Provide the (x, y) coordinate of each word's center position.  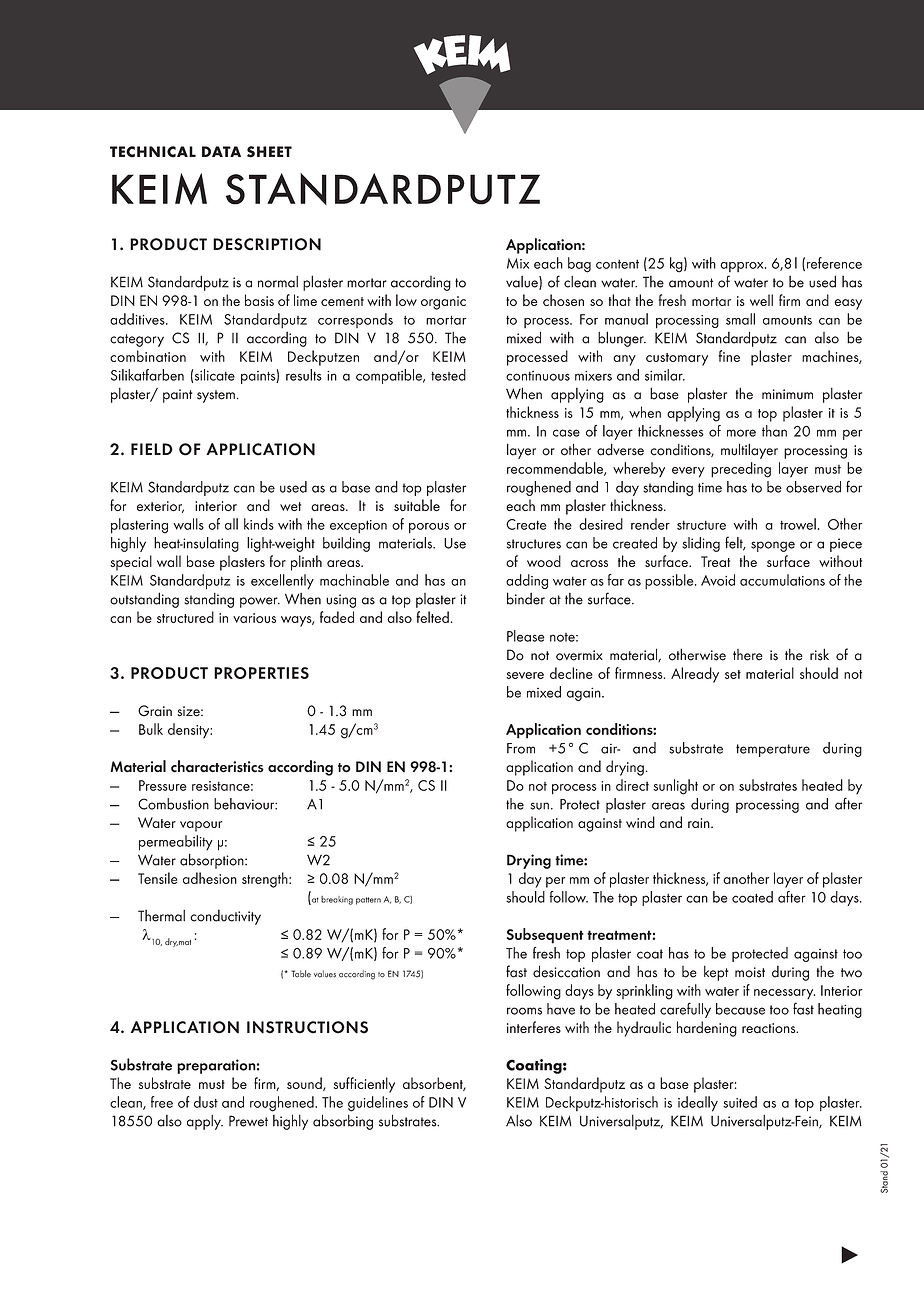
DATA (221, 151)
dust (206, 1102)
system (216, 396)
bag (579, 265)
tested (448, 375)
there (748, 655)
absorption (213, 861)
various (254, 618)
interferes (534, 1027)
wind (640, 822)
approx (743, 267)
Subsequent (545, 936)
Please (526, 636)
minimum (787, 394)
